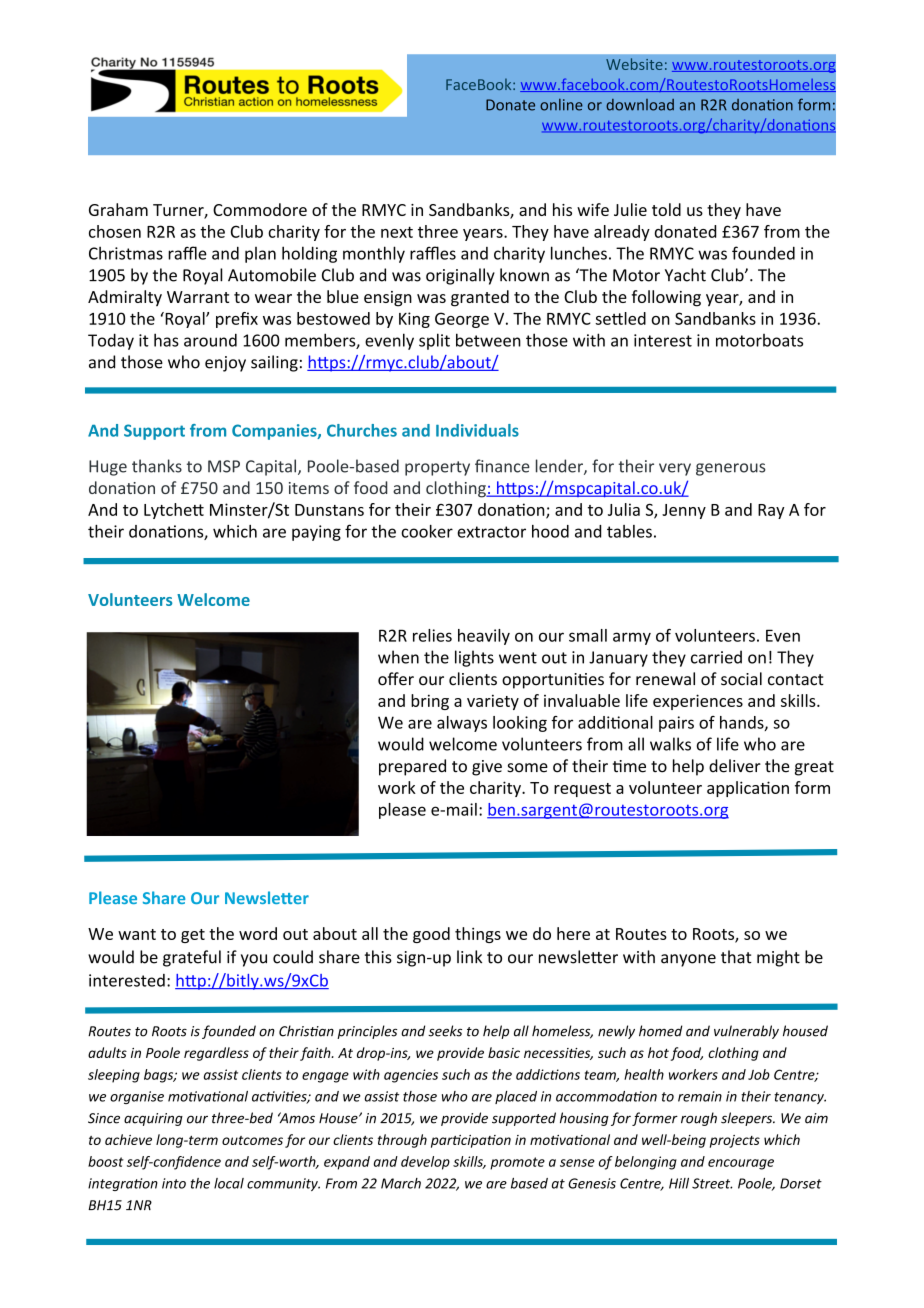  Describe the element at coordinates (260, 209) in the screenshot. I see `Commodore` at that location.
